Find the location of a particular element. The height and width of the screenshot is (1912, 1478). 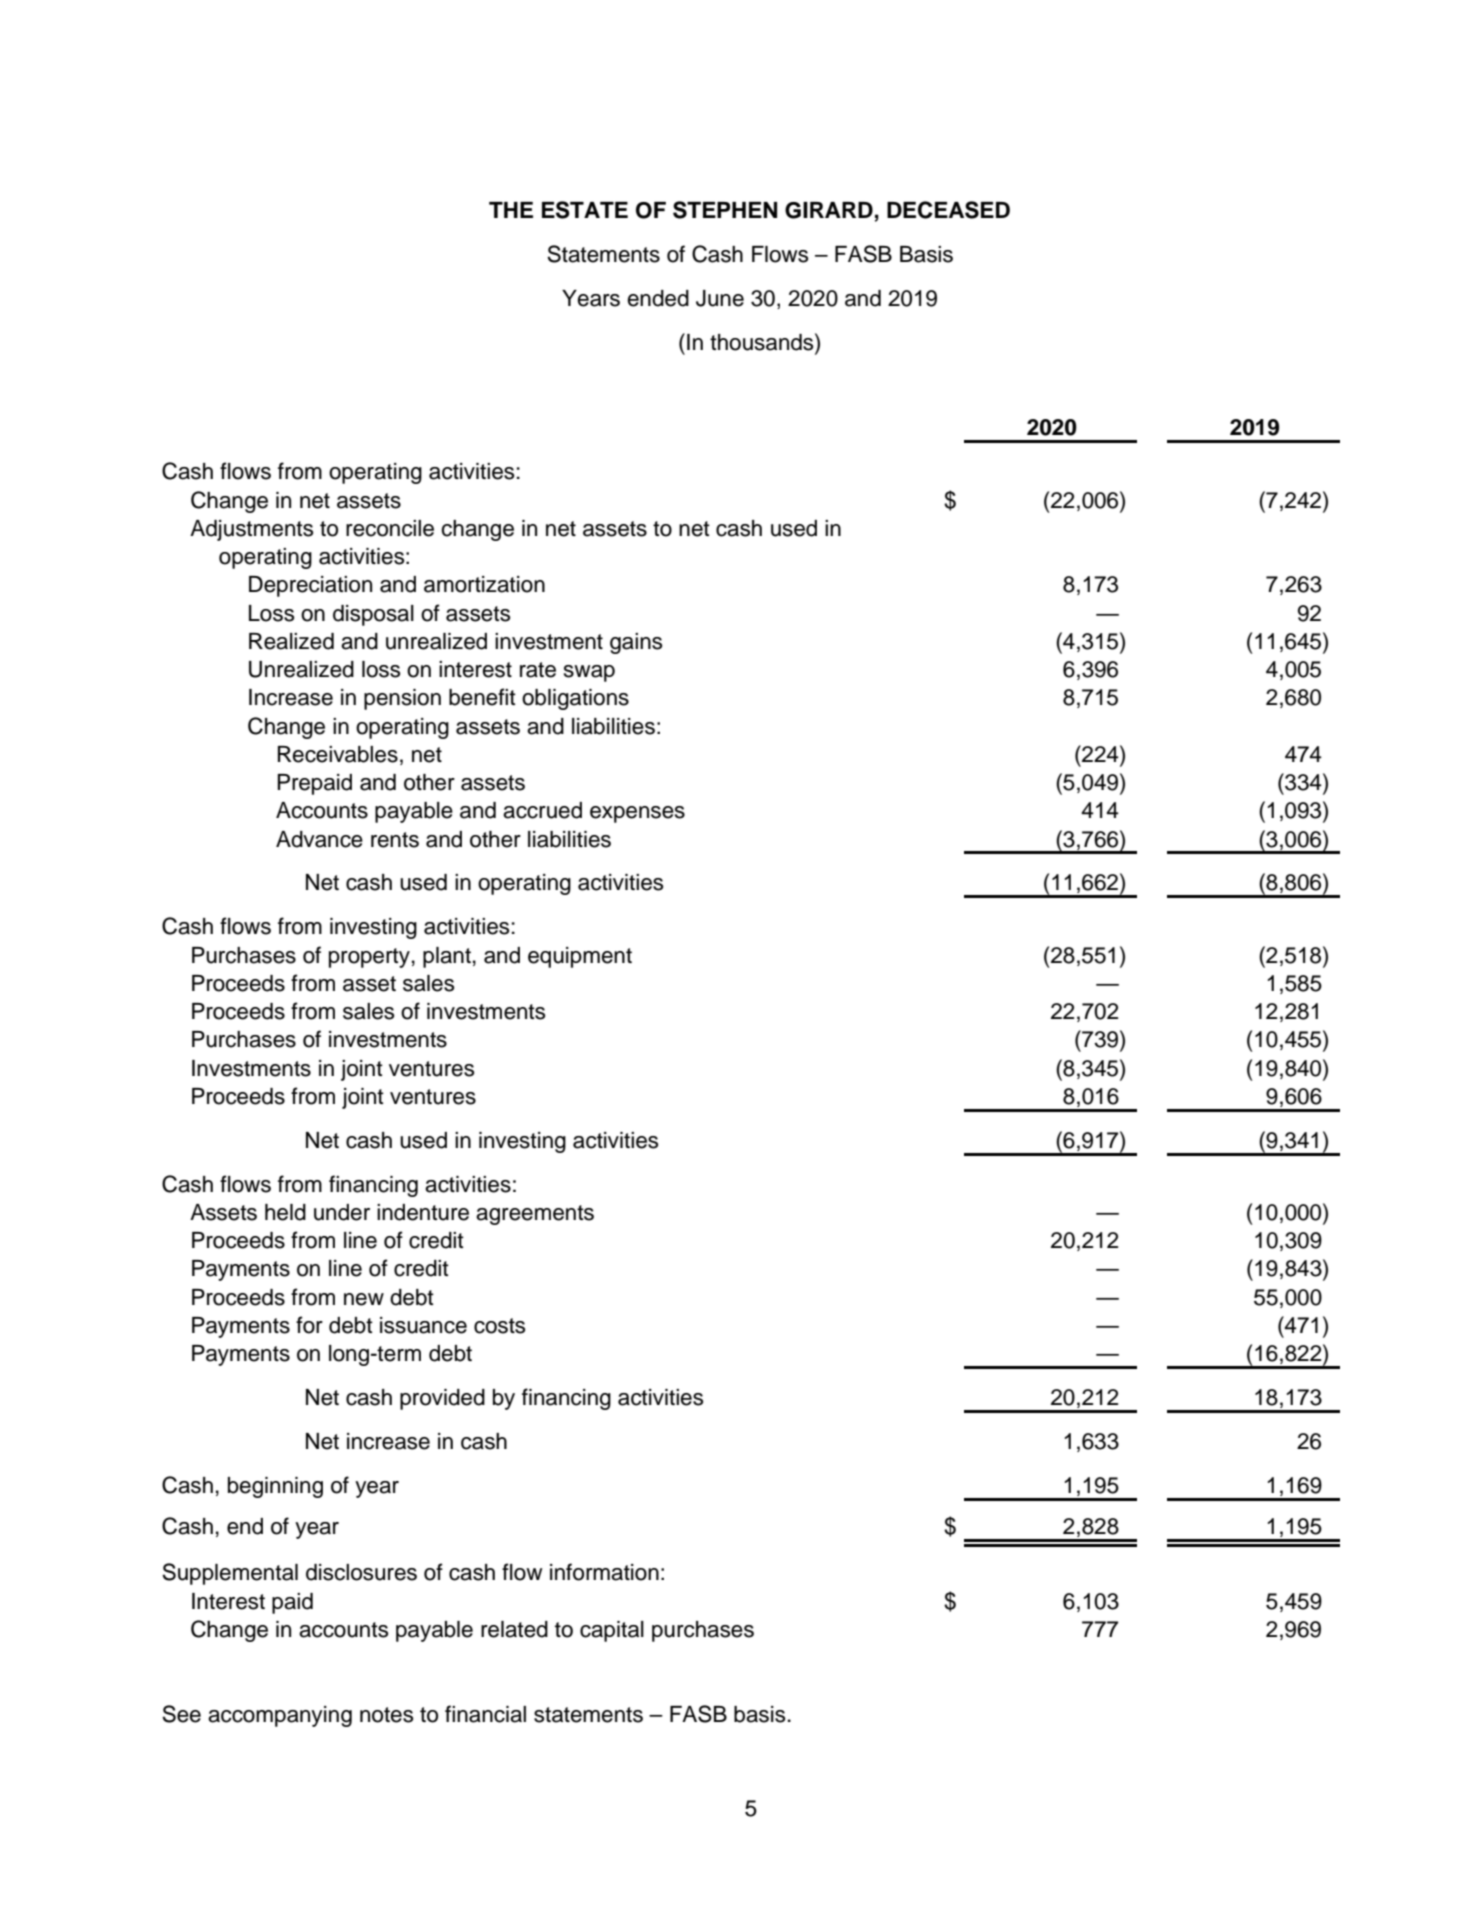

agreements is located at coordinates (535, 1215).
